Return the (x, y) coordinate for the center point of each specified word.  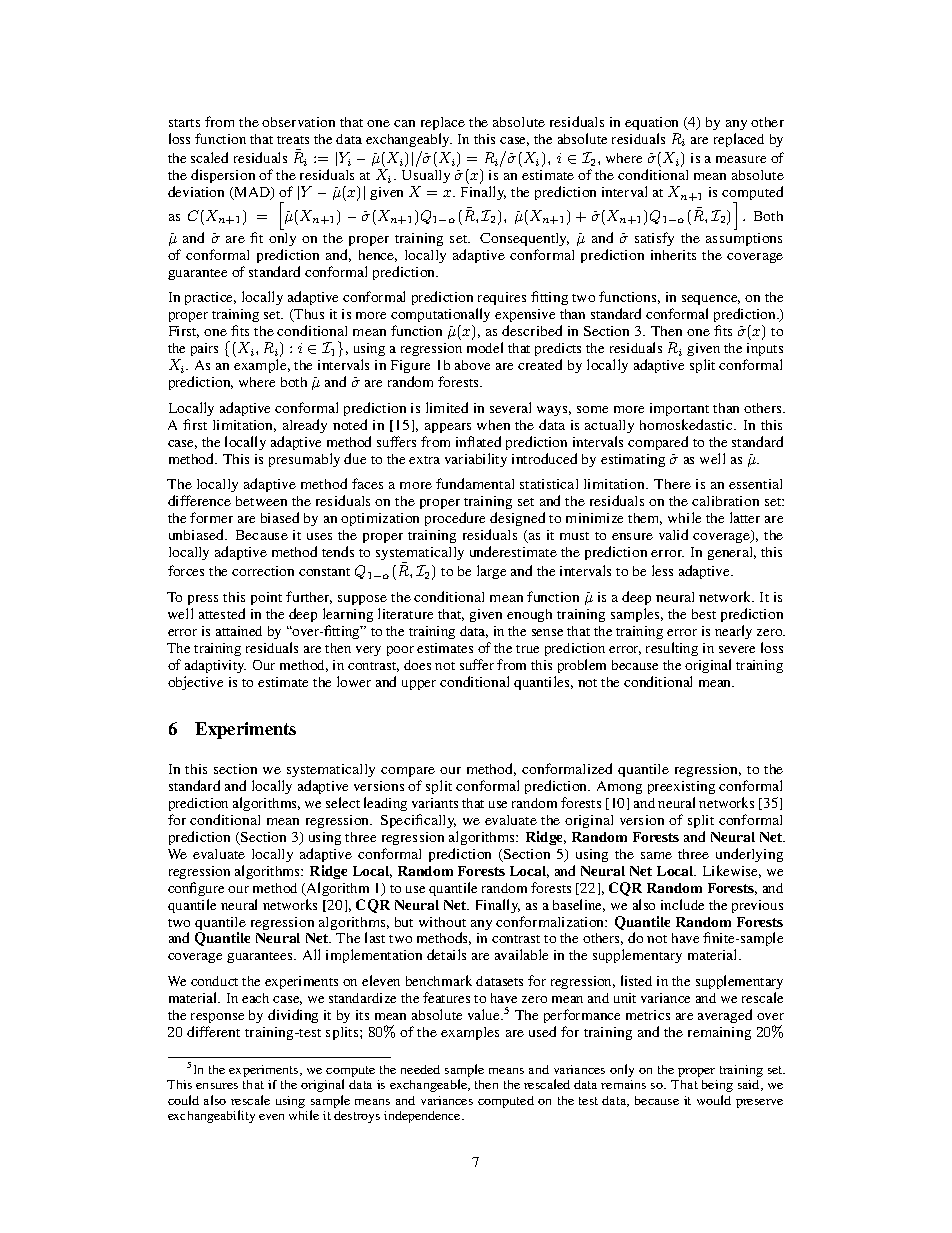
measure (741, 159)
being (717, 1086)
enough (529, 615)
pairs (204, 349)
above (472, 365)
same (656, 855)
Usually (426, 178)
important (679, 409)
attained (239, 631)
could (183, 1100)
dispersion (223, 176)
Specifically (418, 821)
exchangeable (430, 1085)
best (704, 614)
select (343, 802)
